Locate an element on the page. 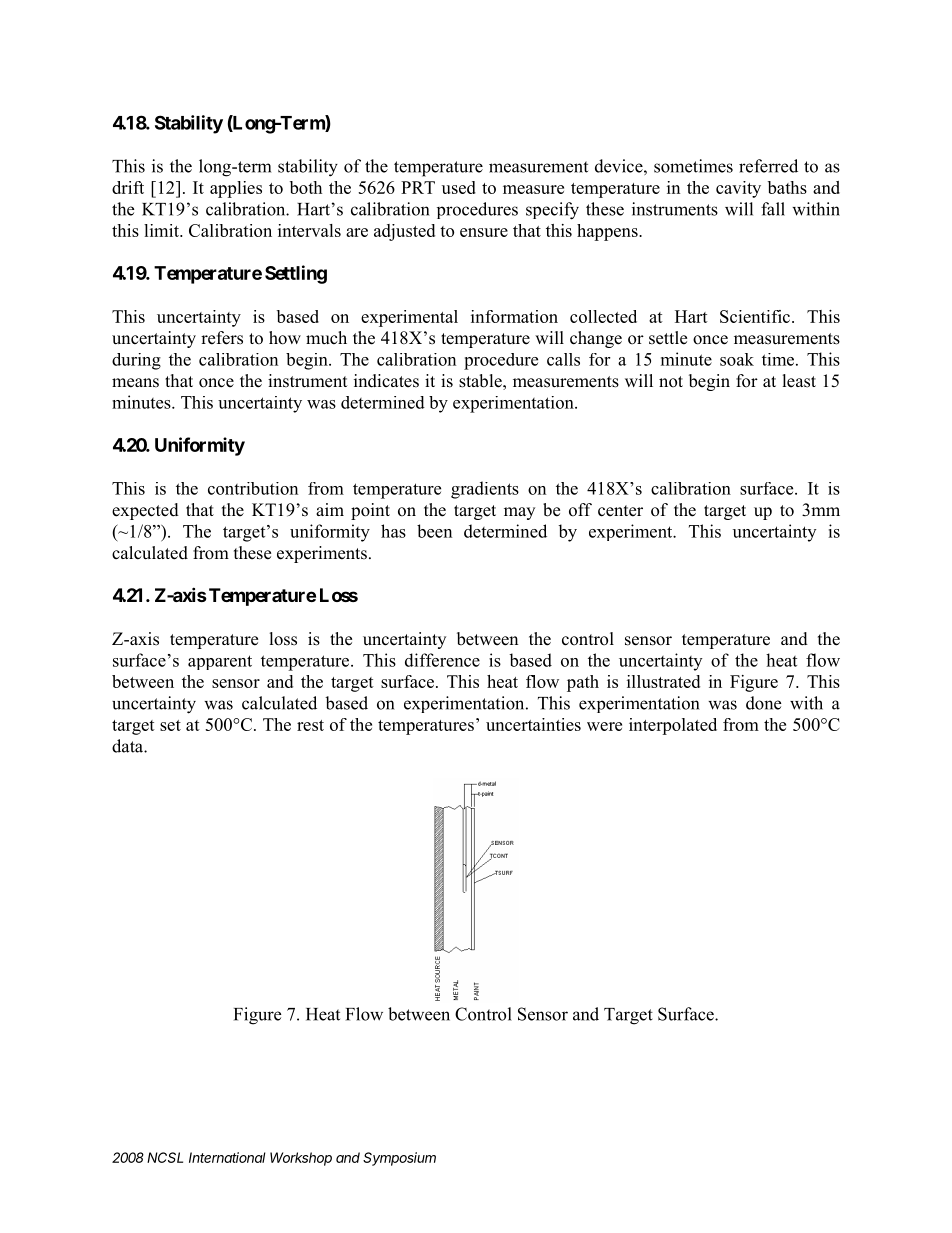 Image resolution: width=952 pixels, height=1233 pixels. rest is located at coordinates (310, 725).
